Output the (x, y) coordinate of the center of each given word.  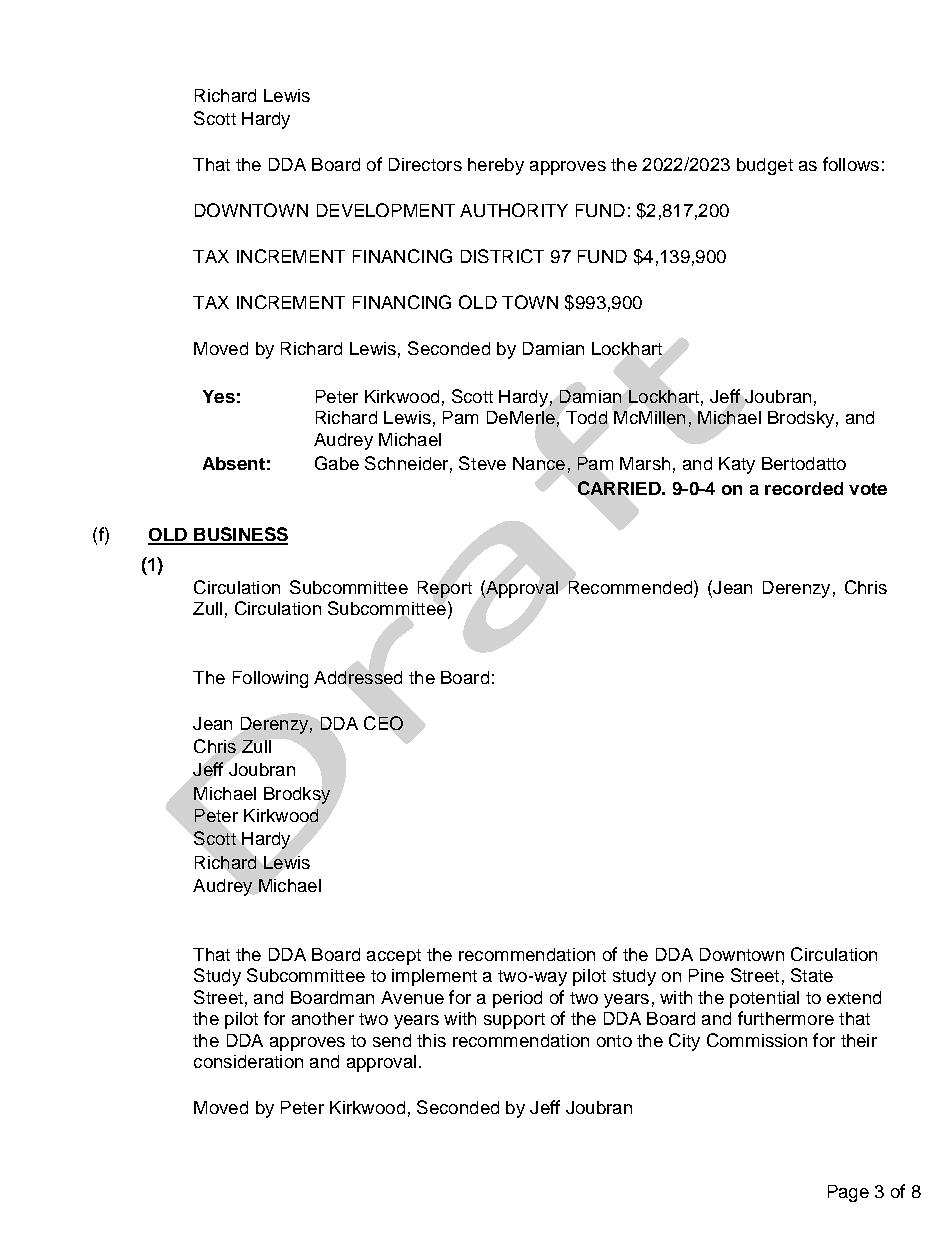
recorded (804, 488)
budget (765, 166)
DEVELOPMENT (386, 210)
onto (614, 1041)
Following (270, 679)
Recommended (632, 587)
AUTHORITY (514, 210)
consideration (248, 1061)
